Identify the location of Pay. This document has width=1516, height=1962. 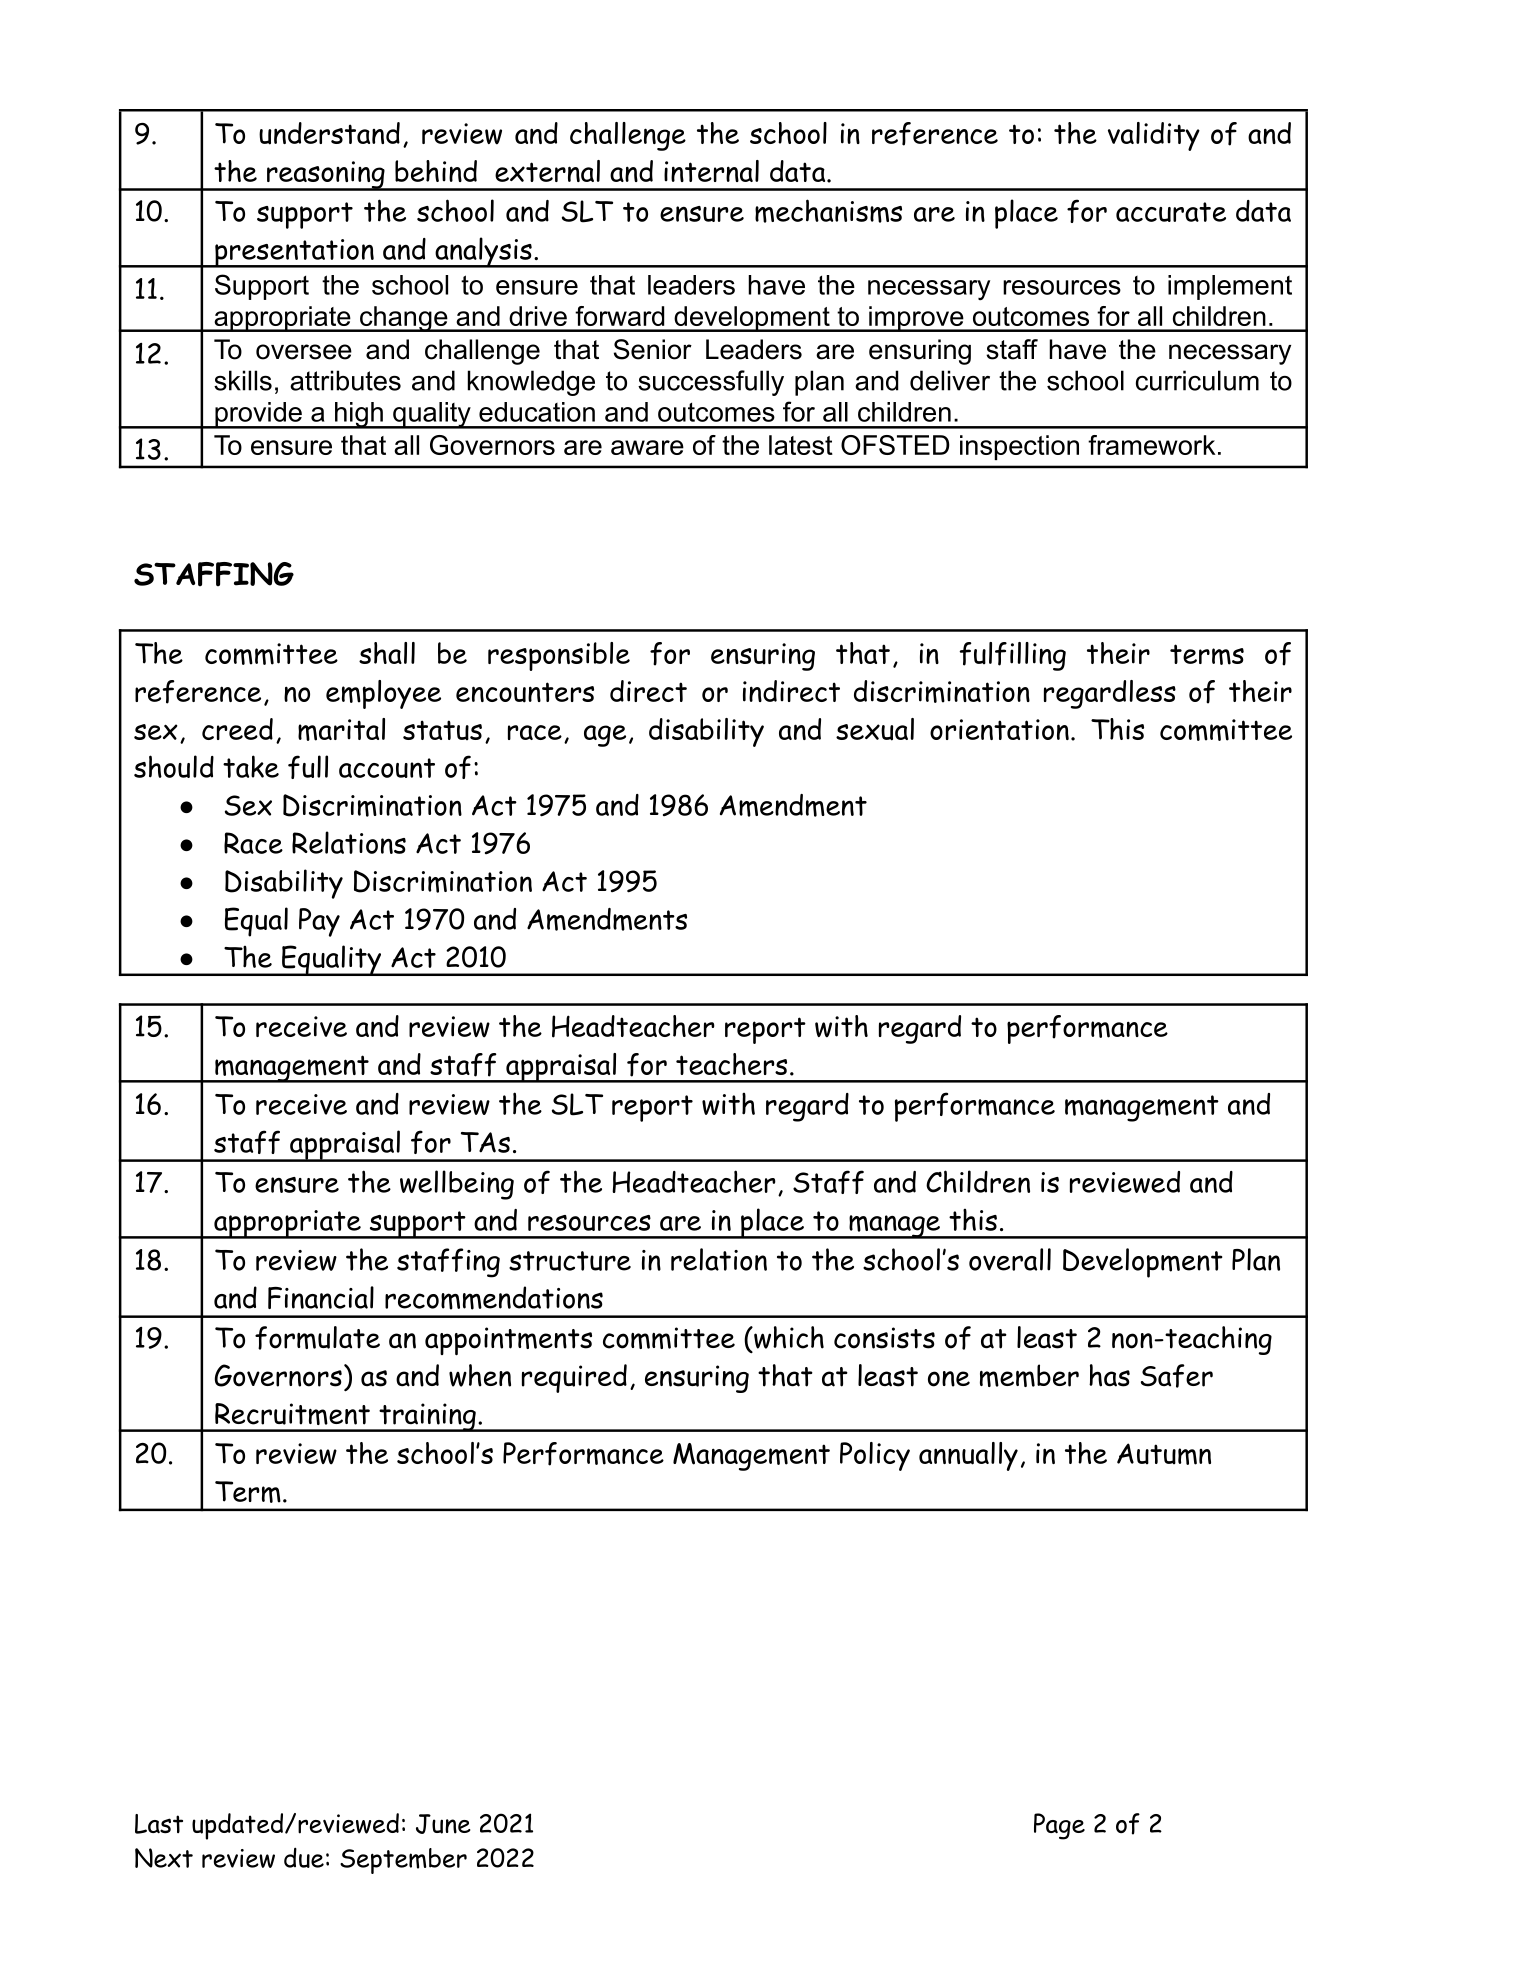
(319, 922).
